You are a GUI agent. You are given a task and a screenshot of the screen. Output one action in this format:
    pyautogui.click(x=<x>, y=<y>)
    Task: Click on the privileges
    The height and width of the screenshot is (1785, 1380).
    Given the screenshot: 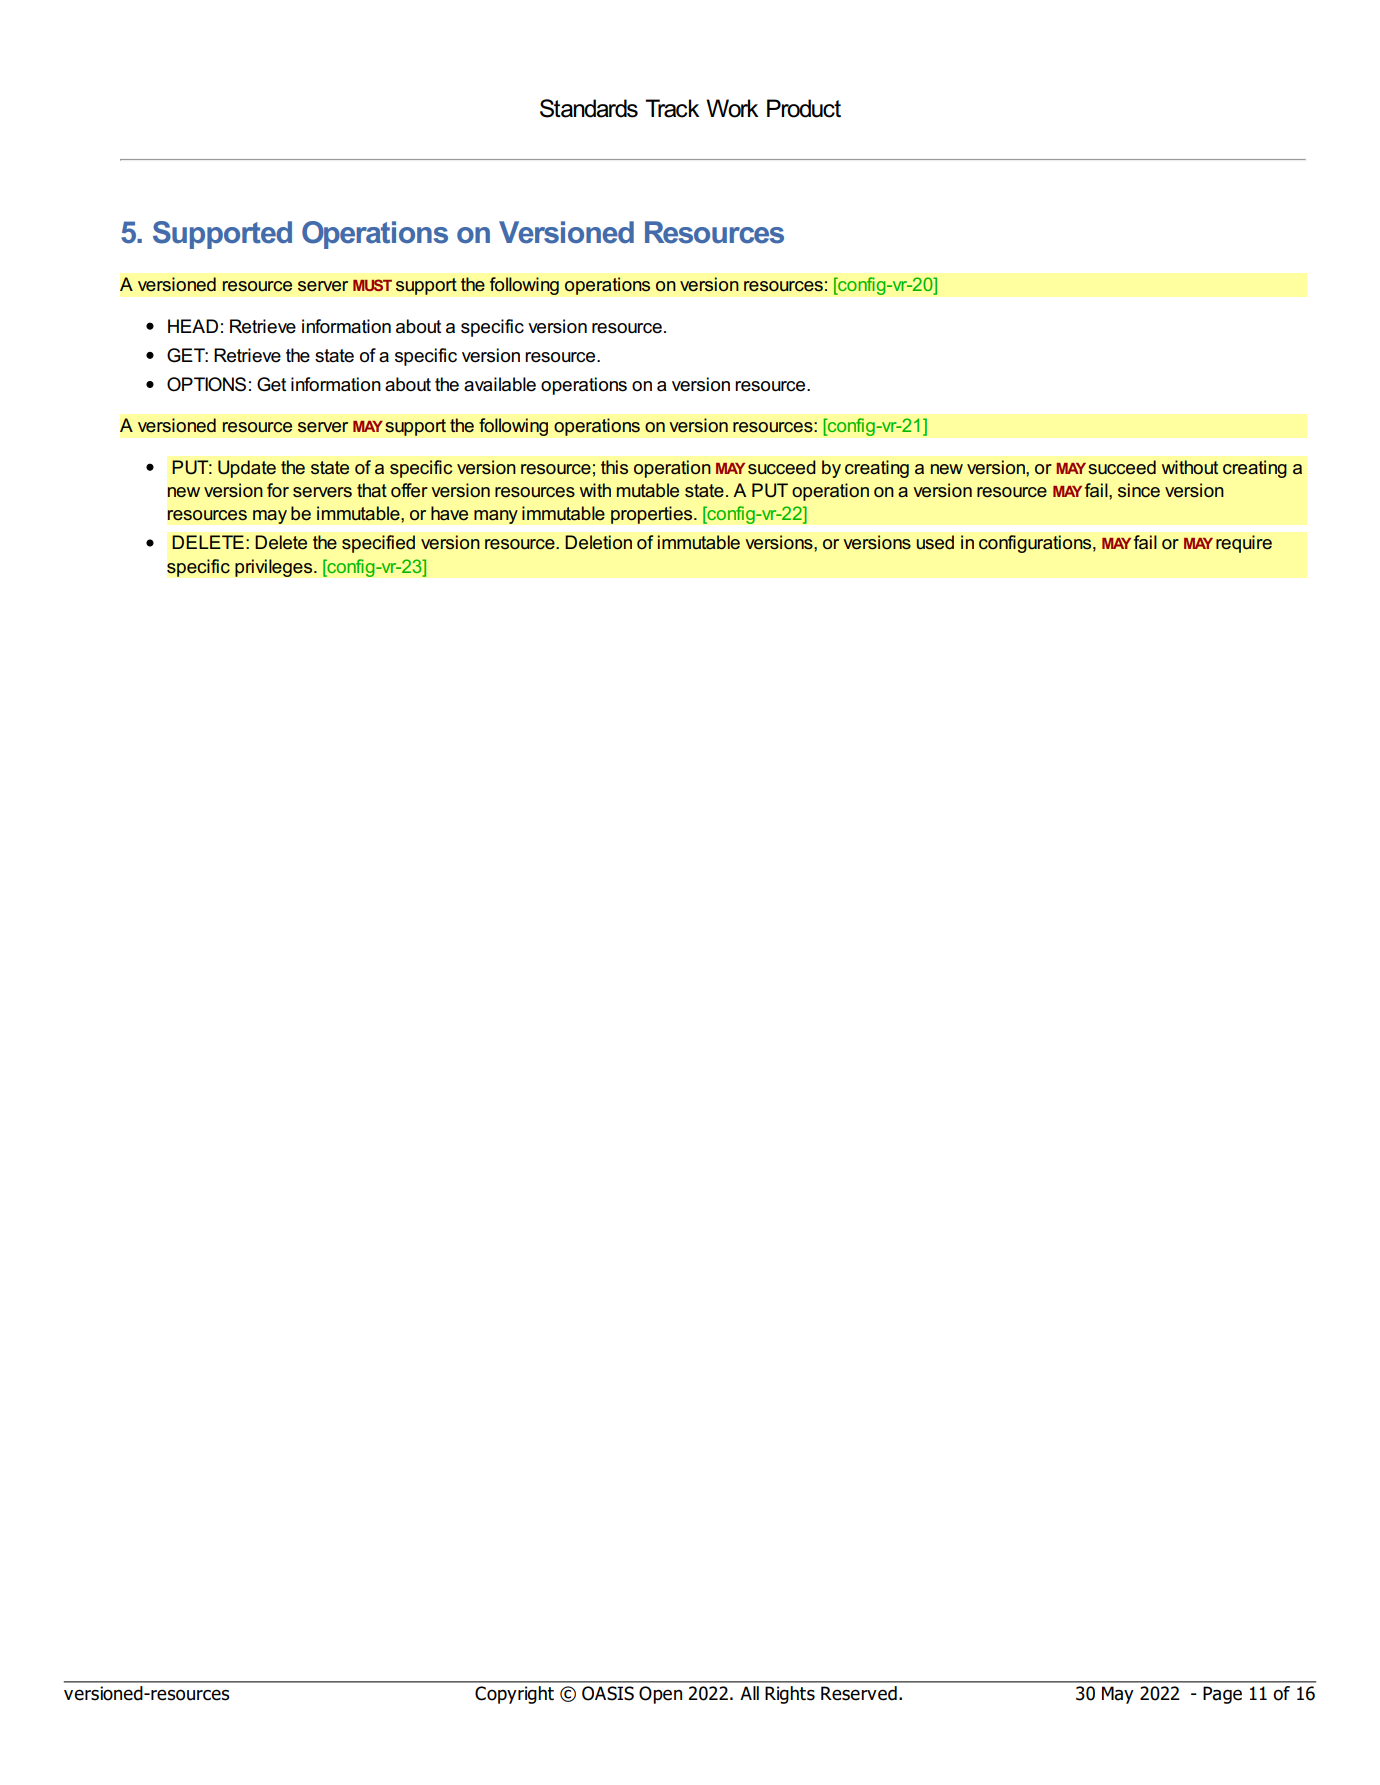 What is the action you would take?
    pyautogui.click(x=275, y=568)
